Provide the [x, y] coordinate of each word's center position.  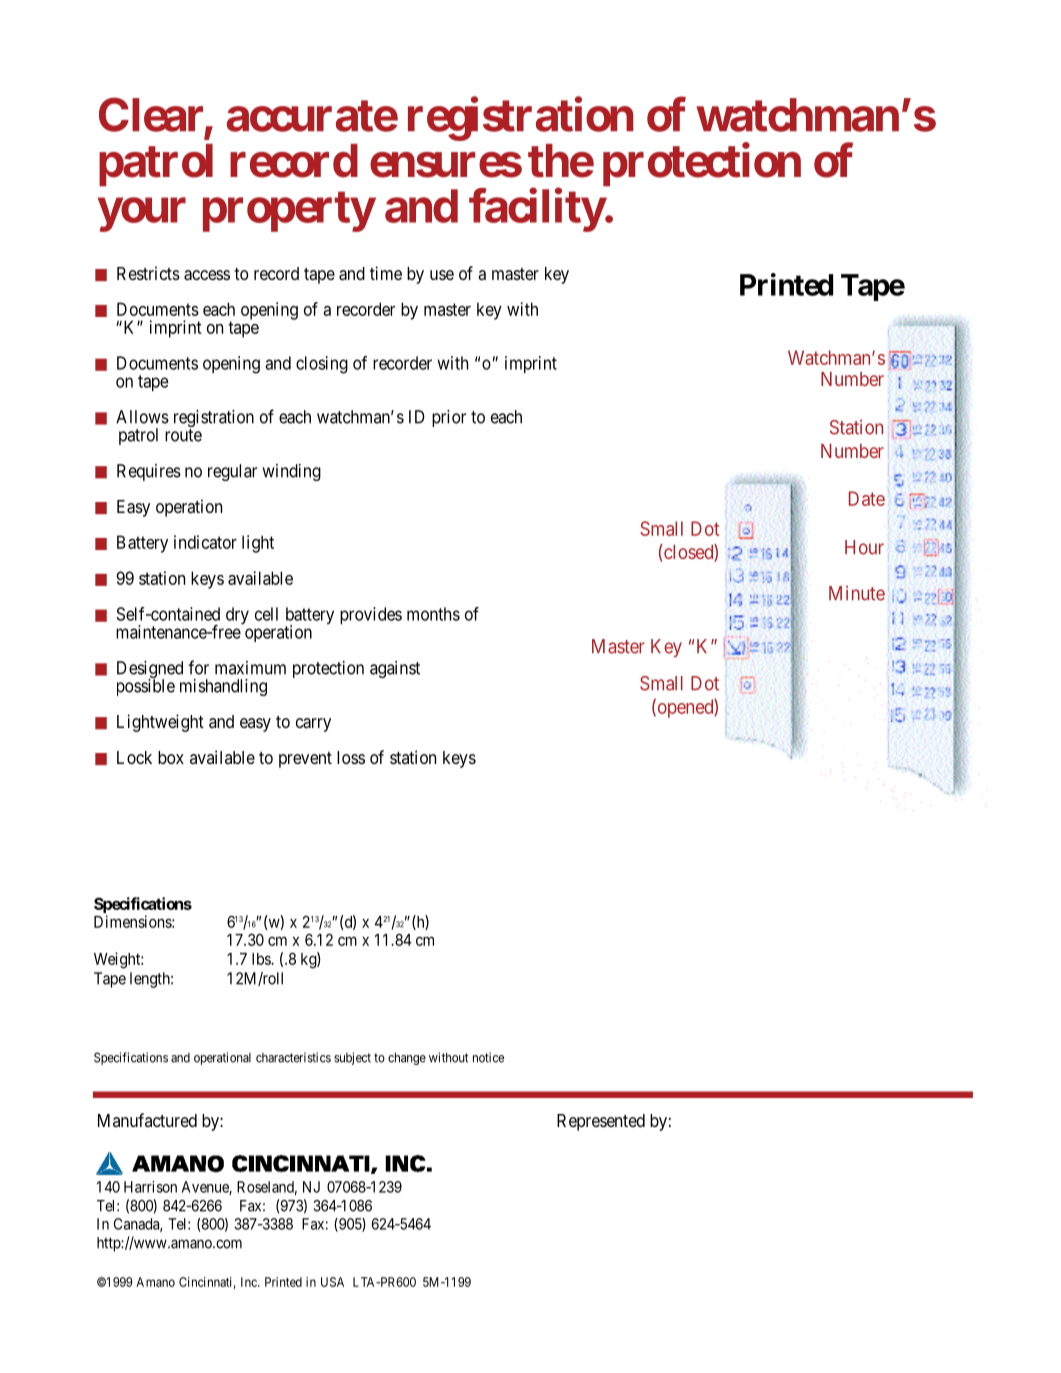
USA [332, 1282]
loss [351, 757]
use [442, 275]
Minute [857, 593]
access [207, 275]
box [171, 757]
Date [867, 498]
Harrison [150, 1187]
